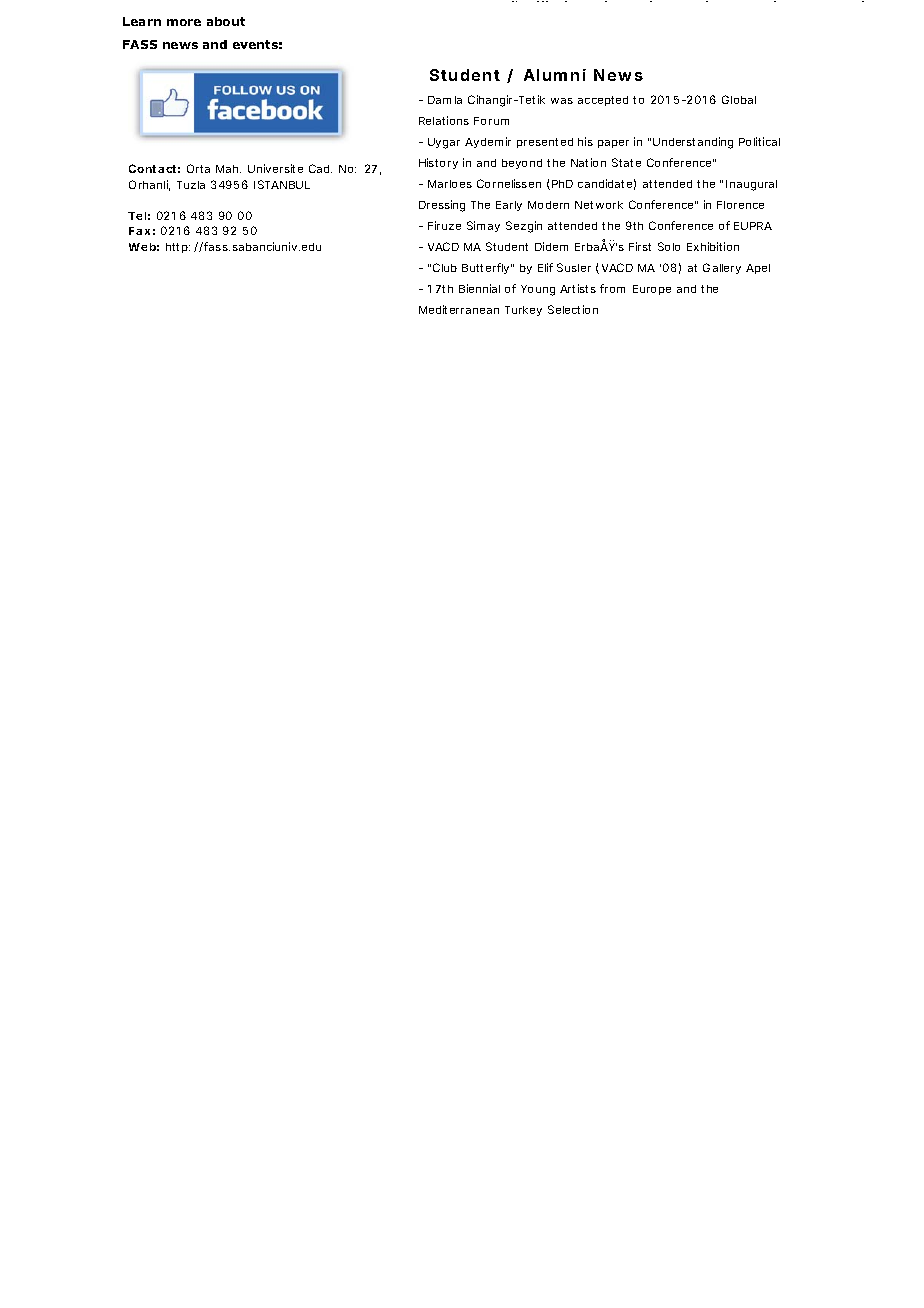  I want to click on Dressing, so click(442, 206).
